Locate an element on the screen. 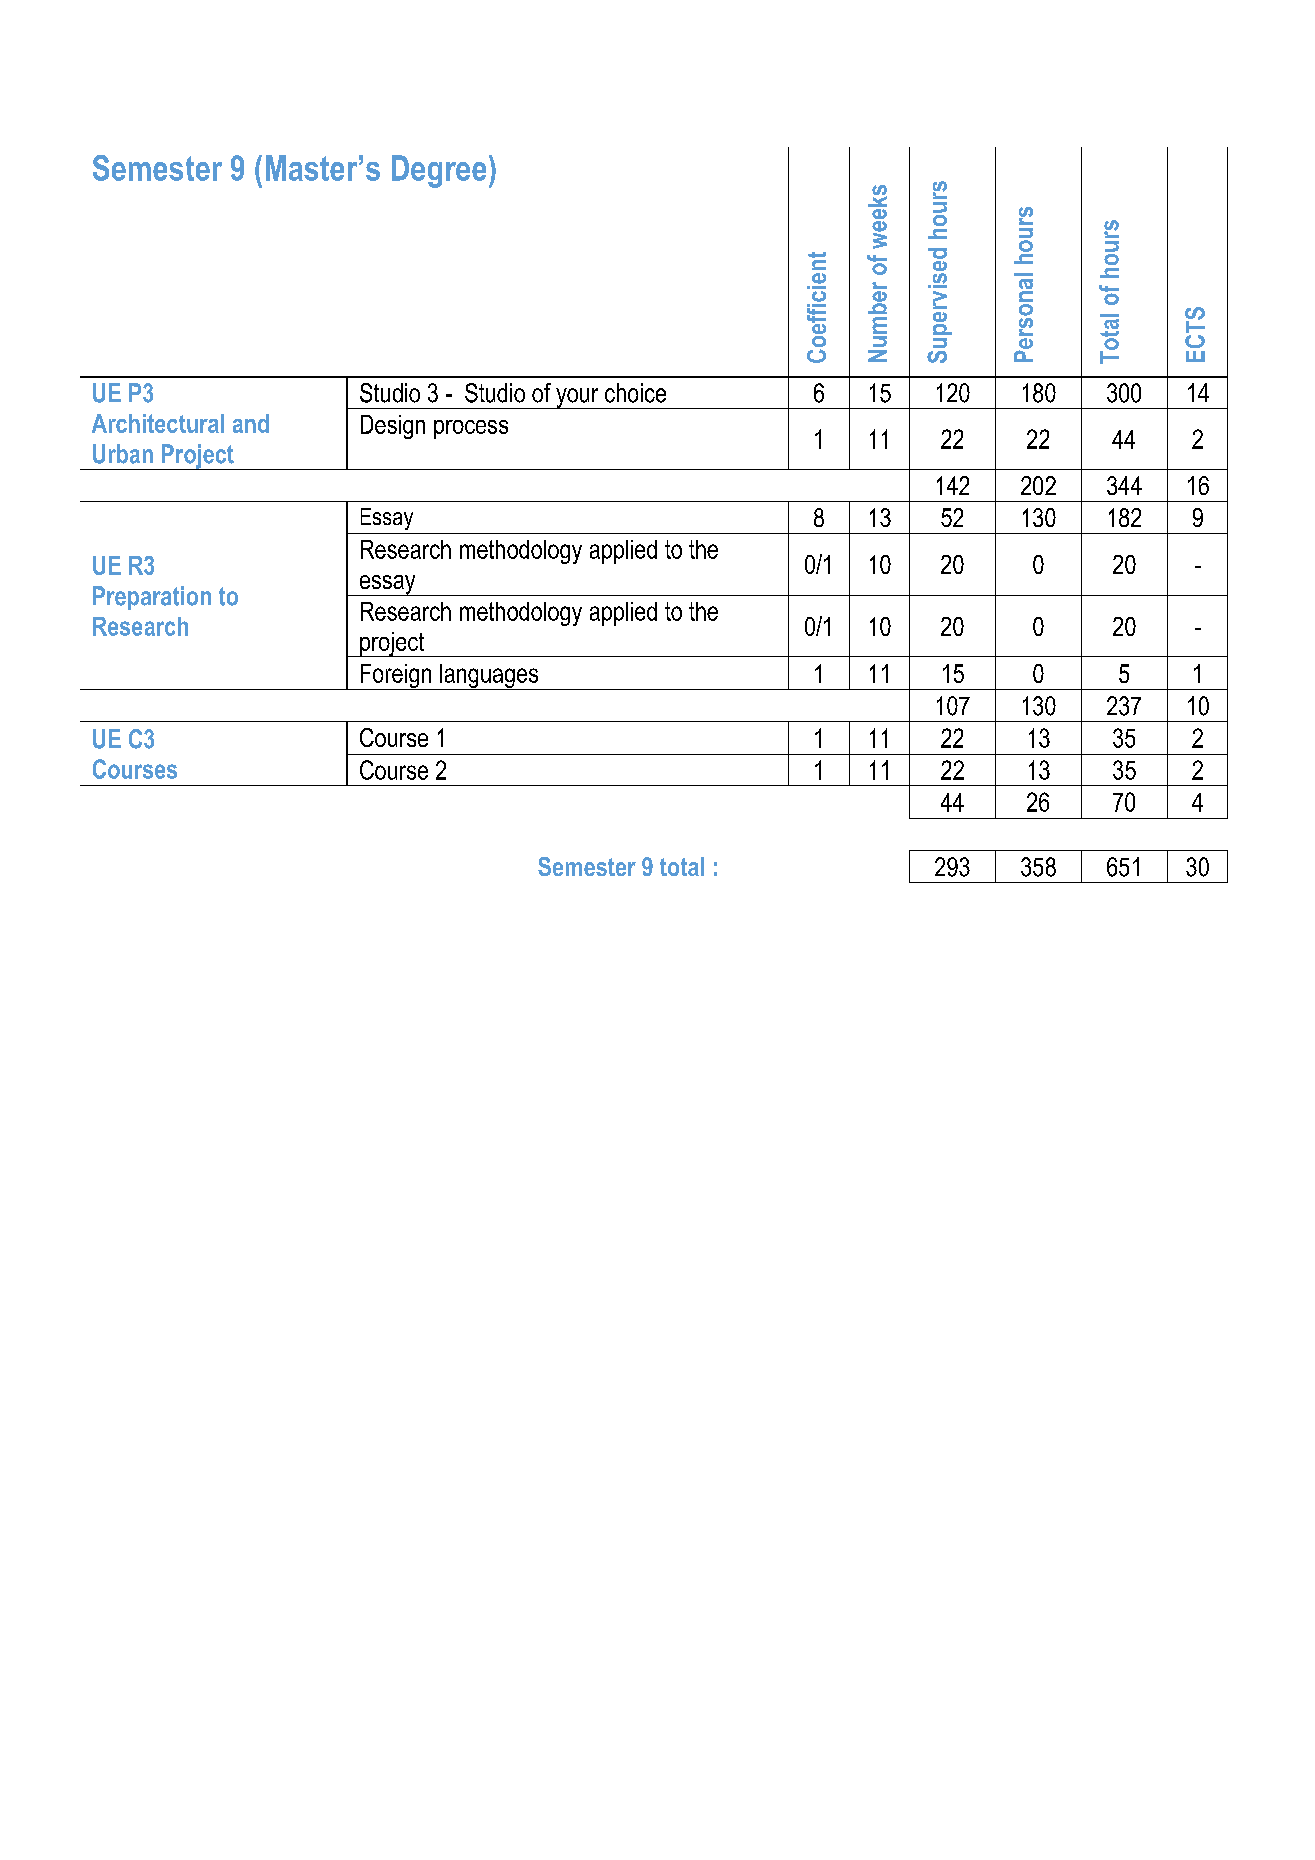 Image resolution: width=1315 pixels, height=1860 pixels. Foreign is located at coordinates (396, 677).
